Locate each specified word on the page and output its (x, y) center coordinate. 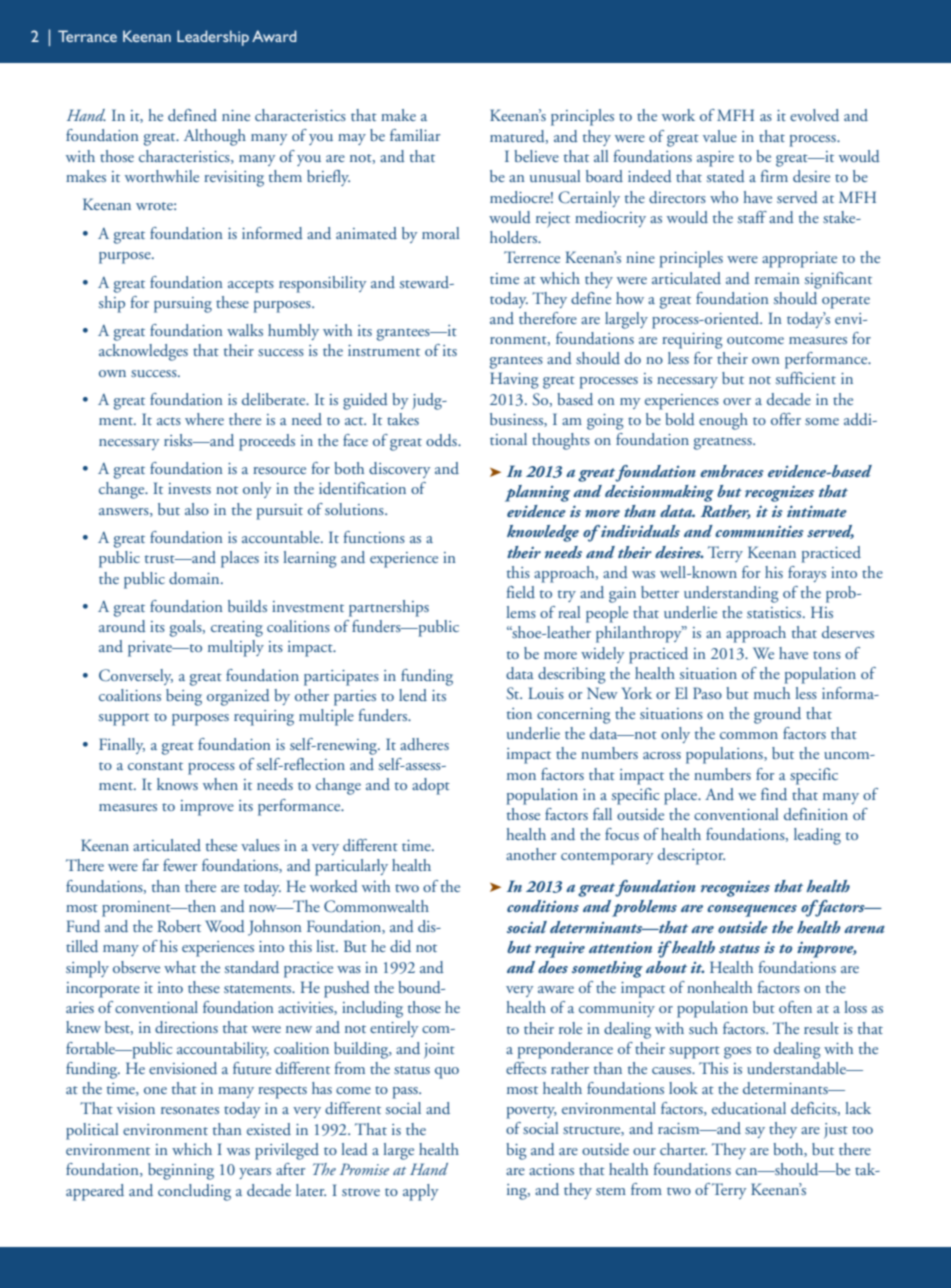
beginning (181, 1171)
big (516, 1151)
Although (215, 137)
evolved (814, 115)
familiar (415, 135)
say (755, 1132)
